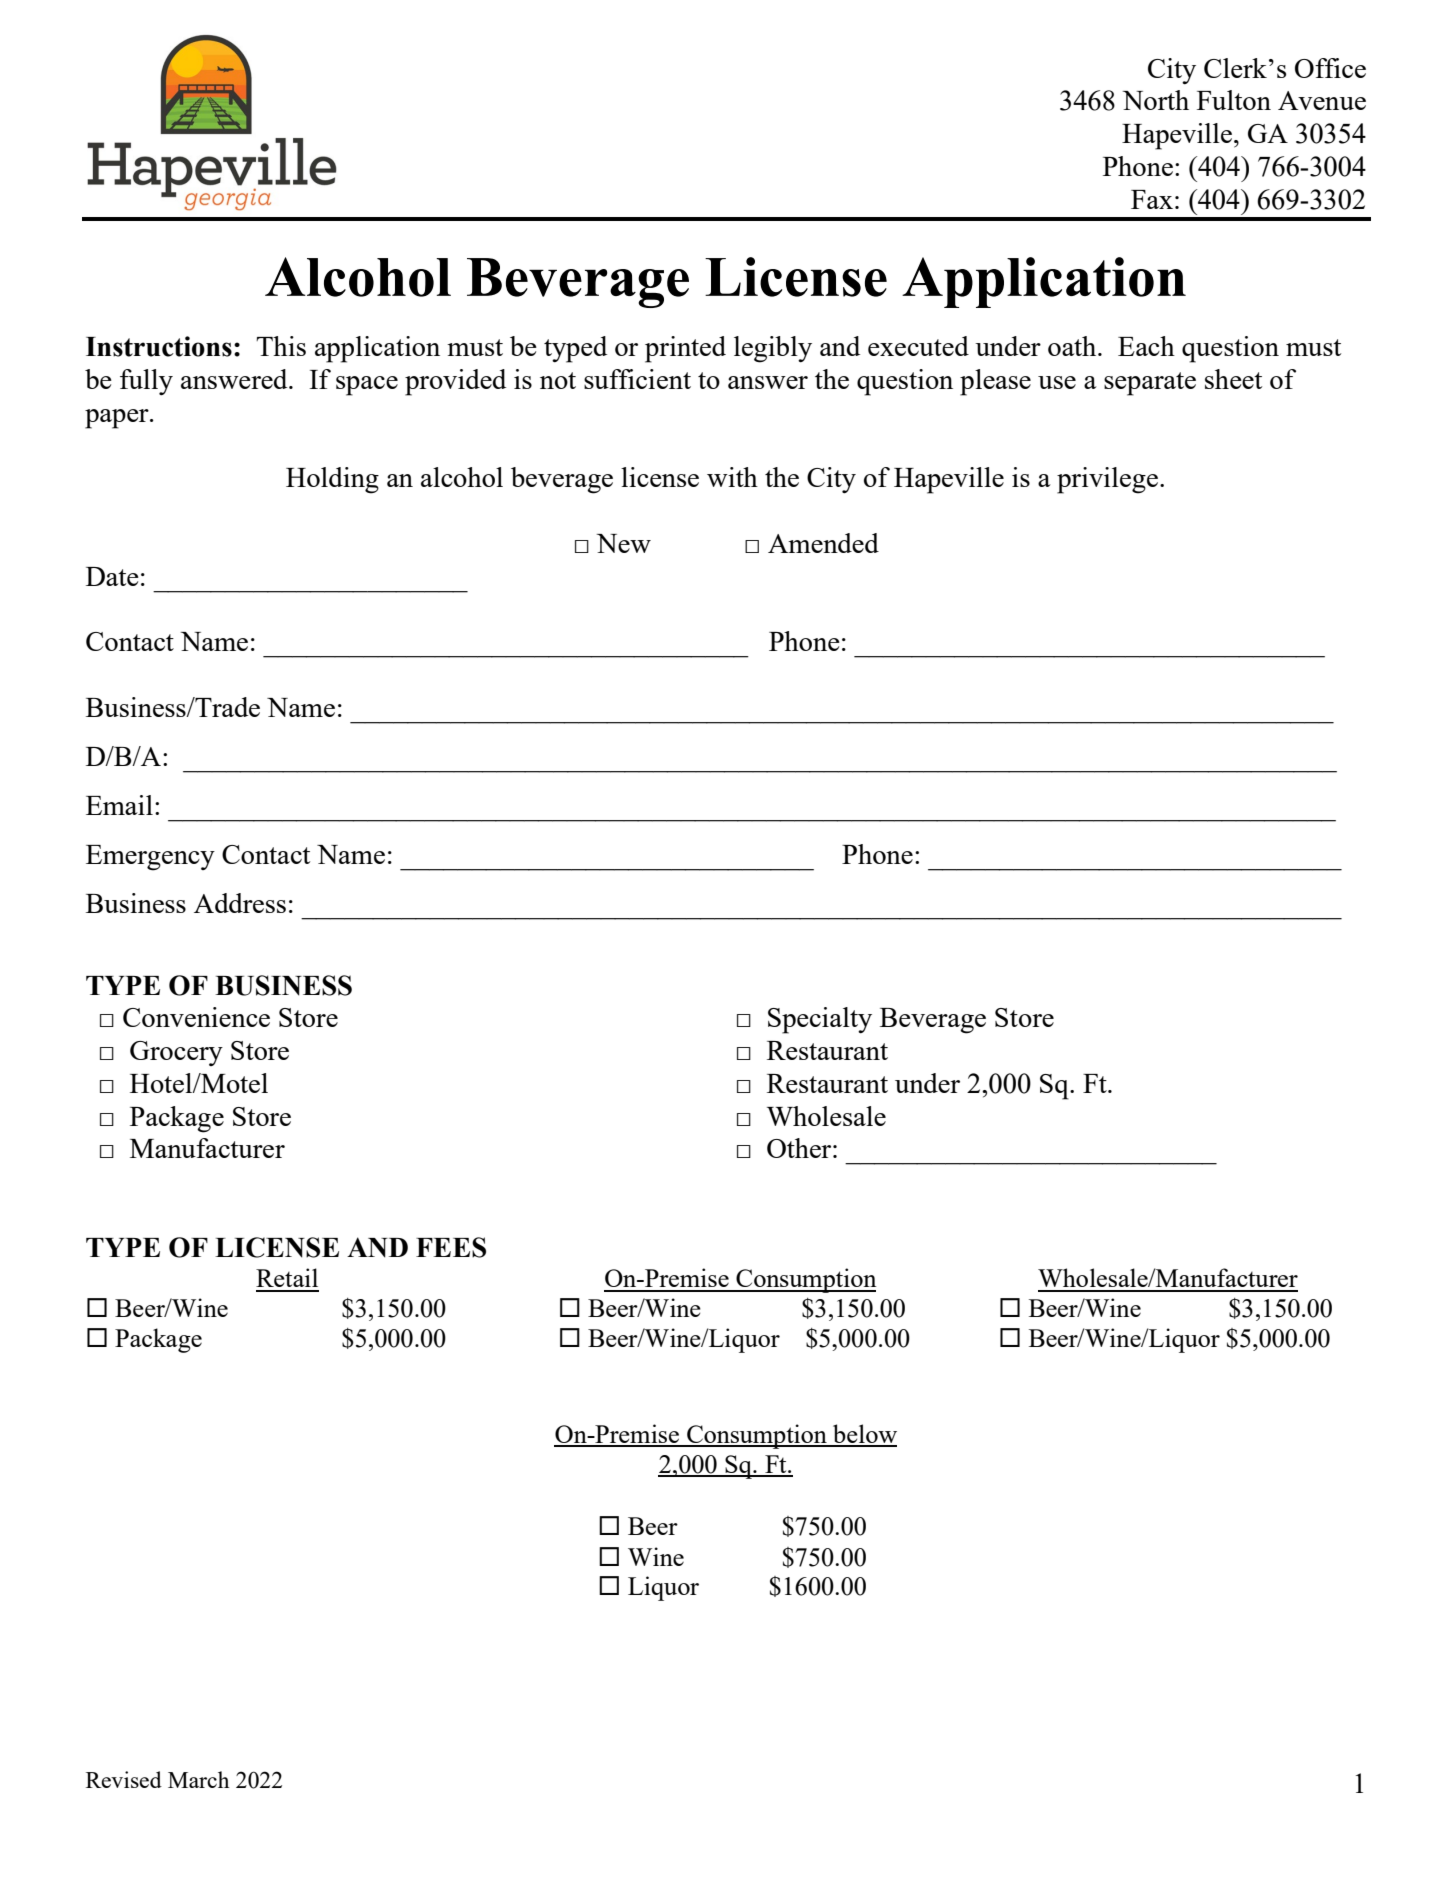 This screenshot has height=1879, width=1452. What do you see at coordinates (823, 543) in the screenshot?
I see `Amended` at bounding box center [823, 543].
